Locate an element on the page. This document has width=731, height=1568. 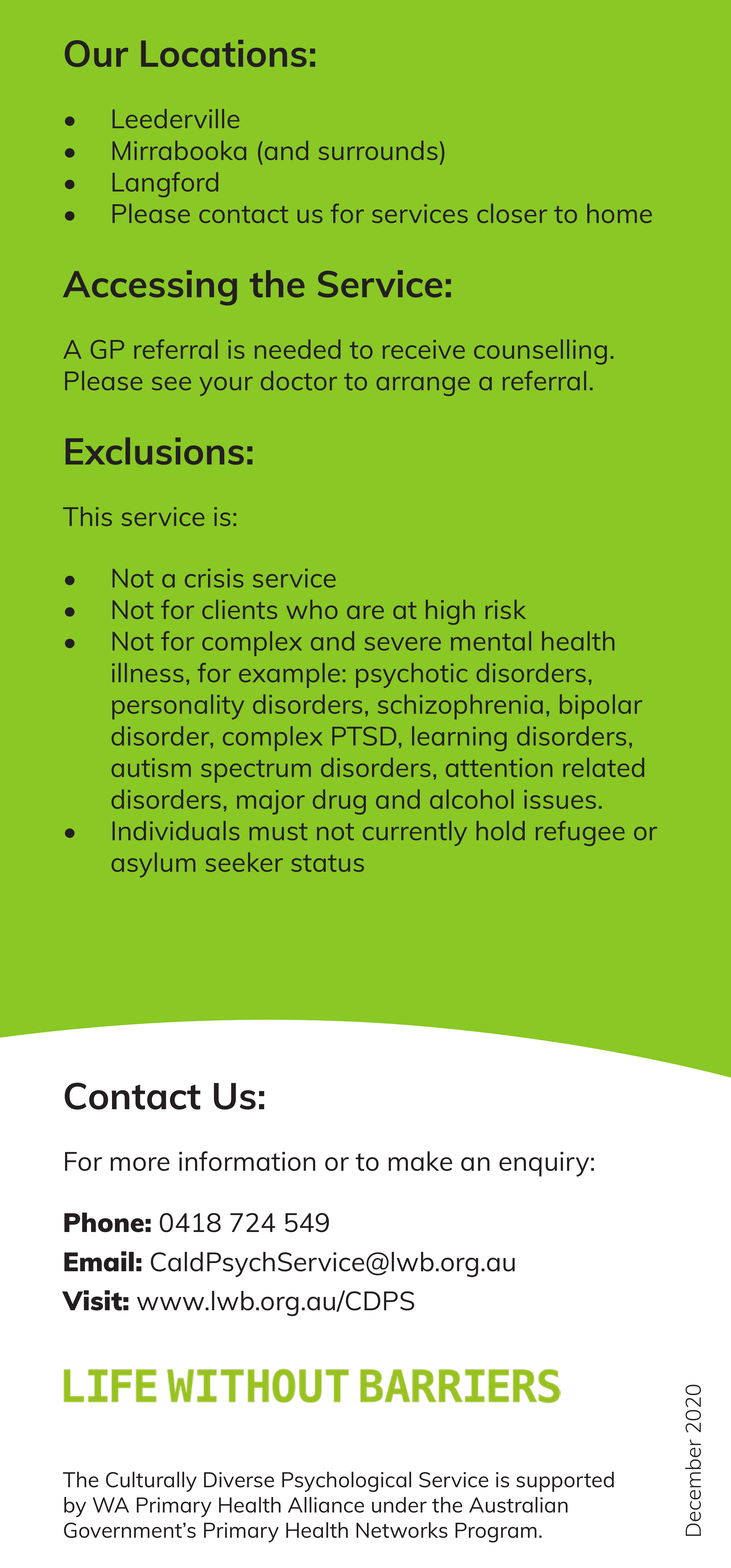
Culturally is located at coordinates (151, 1481).
